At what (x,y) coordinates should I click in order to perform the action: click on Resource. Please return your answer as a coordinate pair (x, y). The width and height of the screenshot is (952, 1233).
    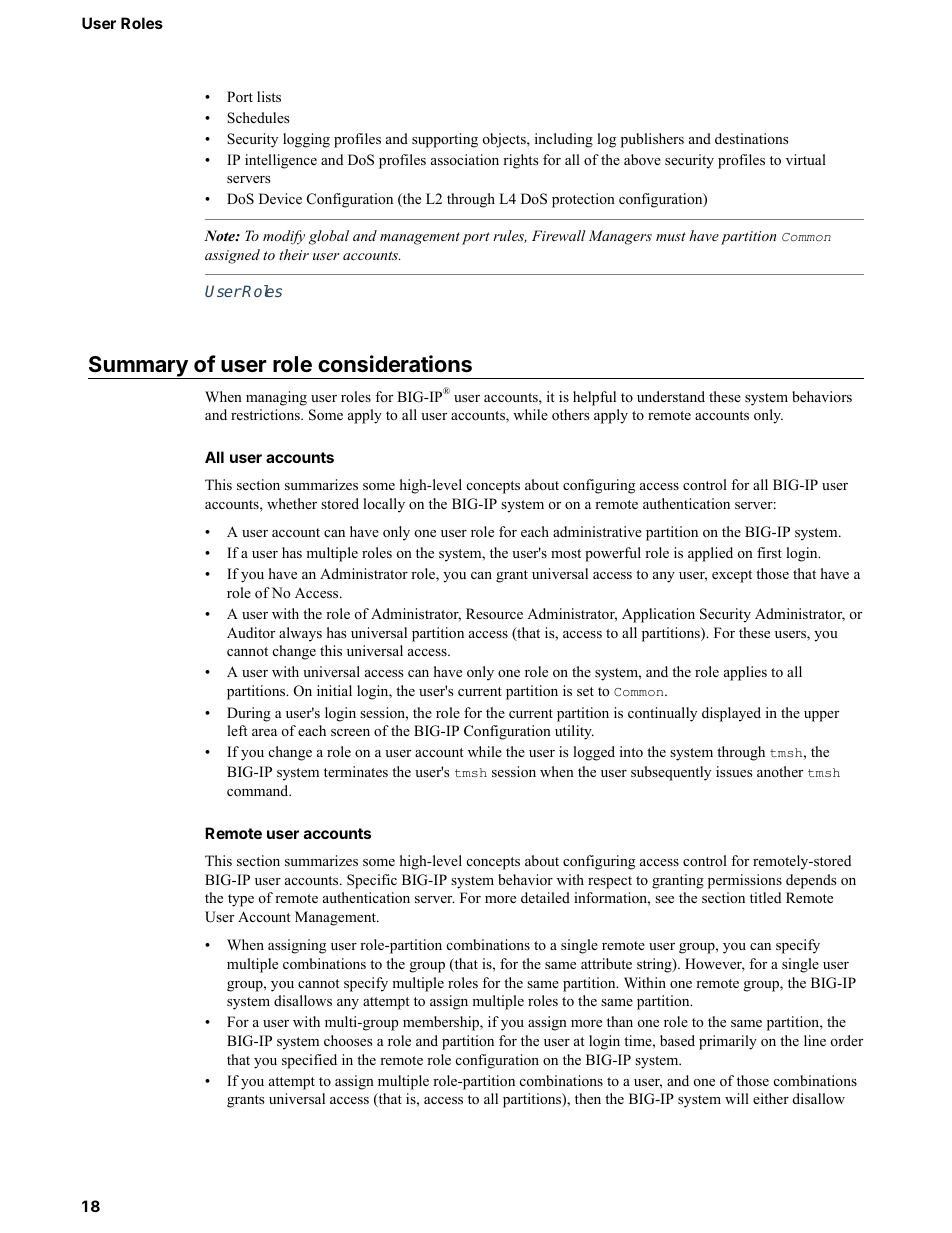
    Looking at the image, I should click on (494, 614).
